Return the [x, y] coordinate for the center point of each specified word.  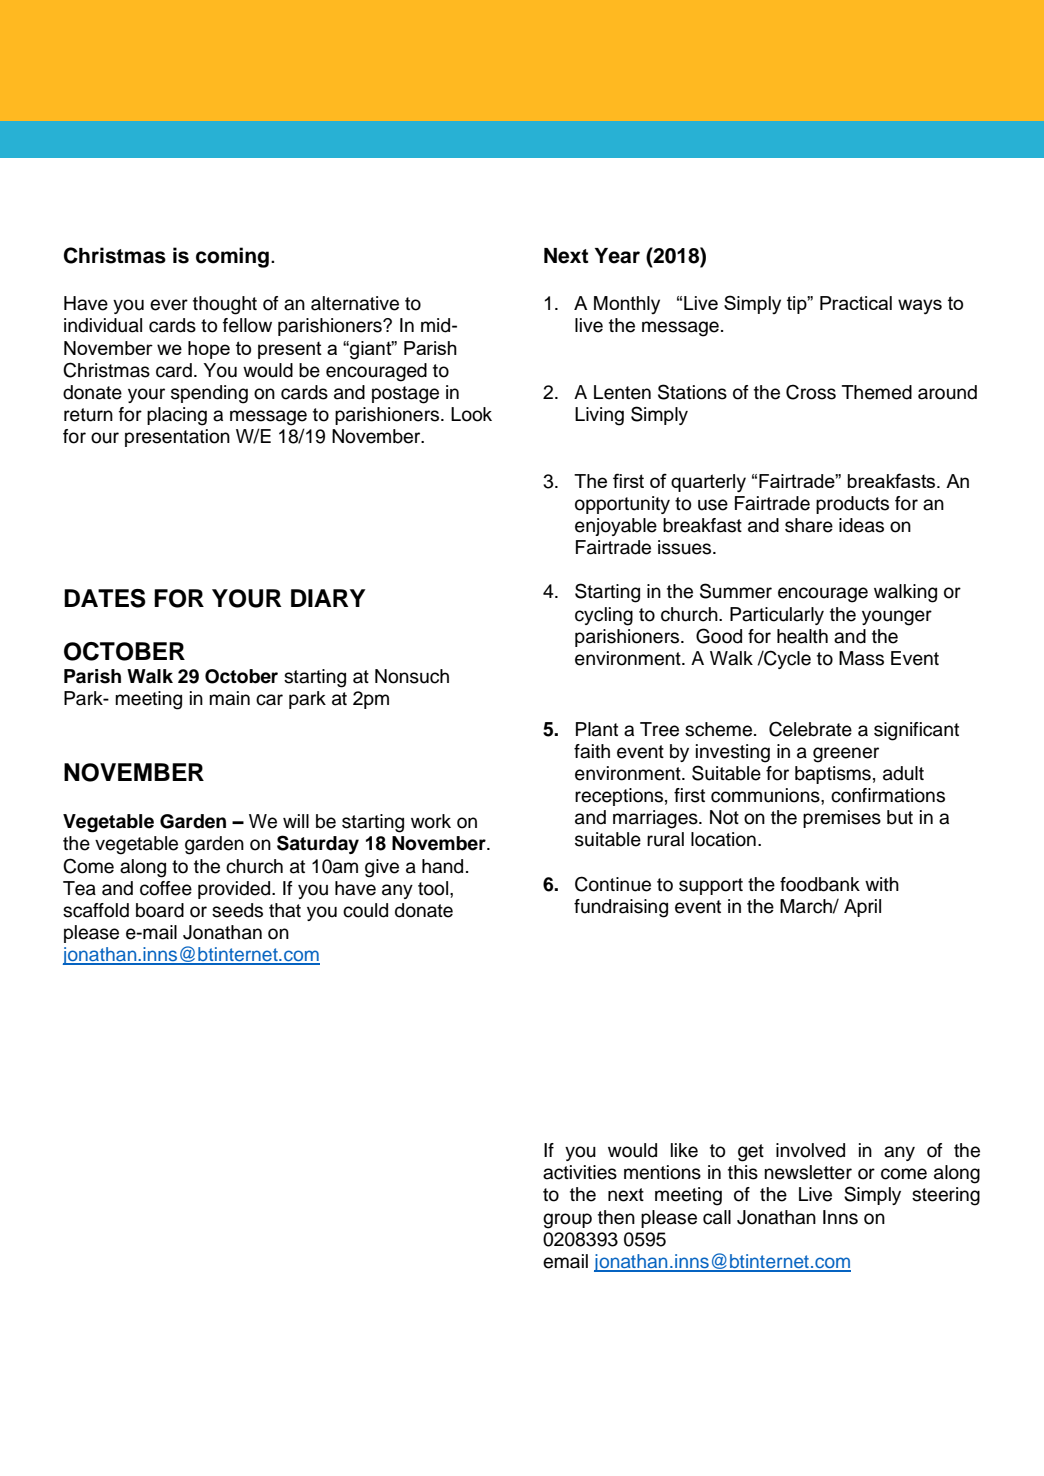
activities [580, 1172]
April [862, 908]
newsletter [808, 1172]
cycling [604, 616]
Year [617, 256]
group [567, 1221]
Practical [856, 303]
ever [169, 305]
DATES [105, 598]
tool [433, 888]
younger [897, 618]
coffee [166, 888]
